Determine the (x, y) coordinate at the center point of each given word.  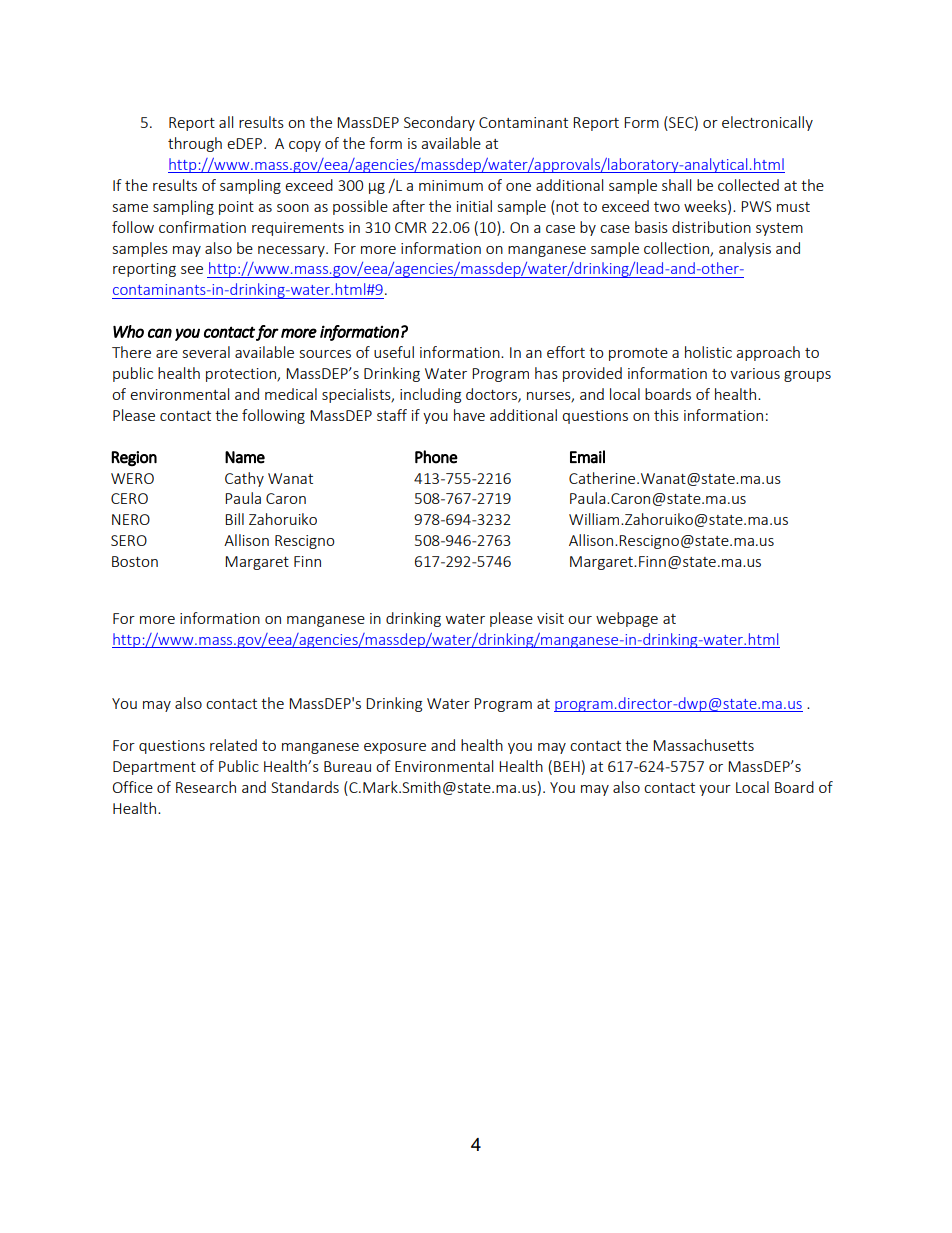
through (195, 144)
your (715, 790)
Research (206, 787)
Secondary (439, 123)
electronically (767, 123)
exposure (395, 748)
